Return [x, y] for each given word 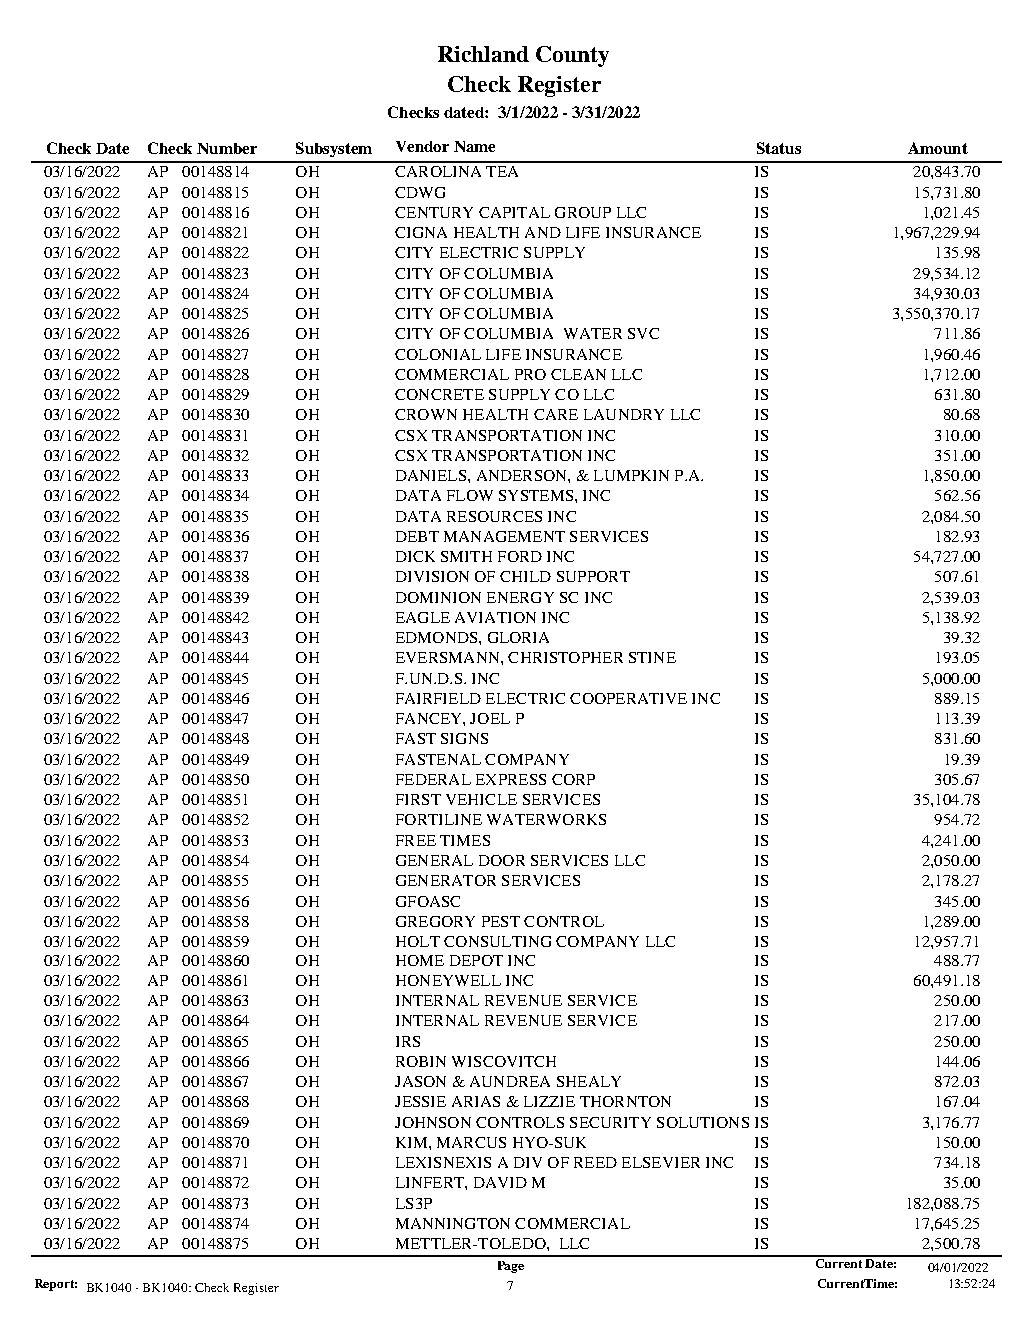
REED [595, 1162]
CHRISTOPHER [565, 657]
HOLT [418, 941]
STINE [652, 657]
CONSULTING [497, 941]
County [572, 56]
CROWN [426, 414]
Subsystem [334, 149]
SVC [643, 333]
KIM [413, 1142]
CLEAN [578, 374]
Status [779, 148]
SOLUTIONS [703, 1122]
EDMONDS [438, 637]
